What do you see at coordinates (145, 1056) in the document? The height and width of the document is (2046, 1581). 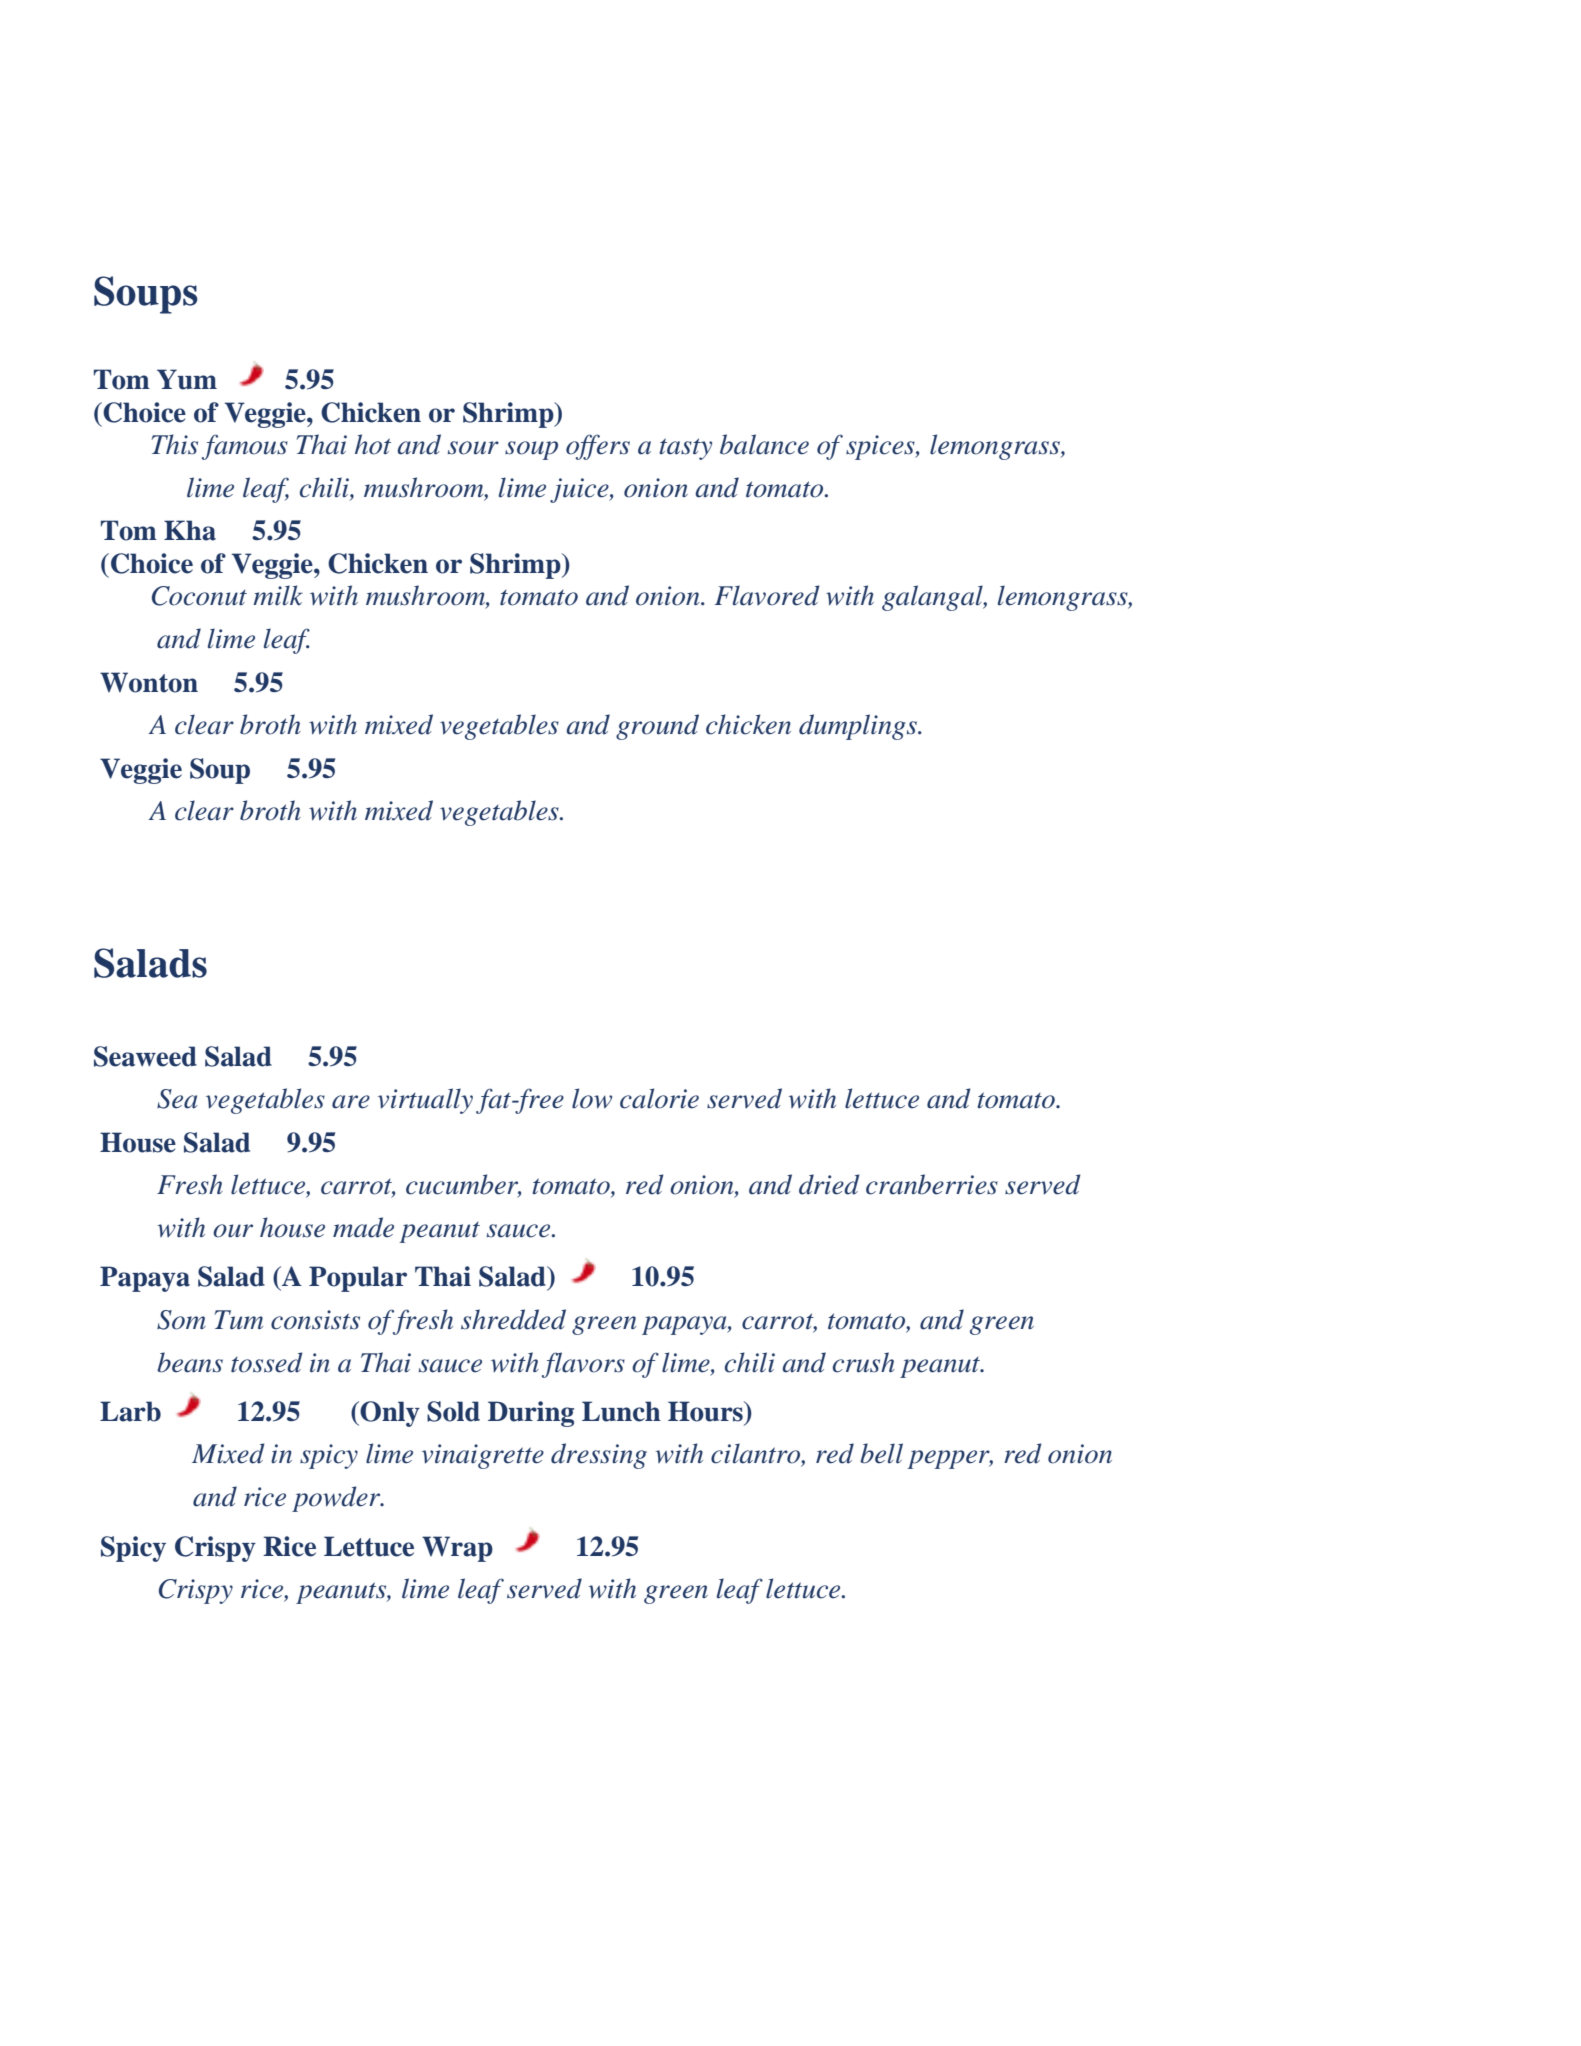 I see `Seaweed` at bounding box center [145, 1056].
